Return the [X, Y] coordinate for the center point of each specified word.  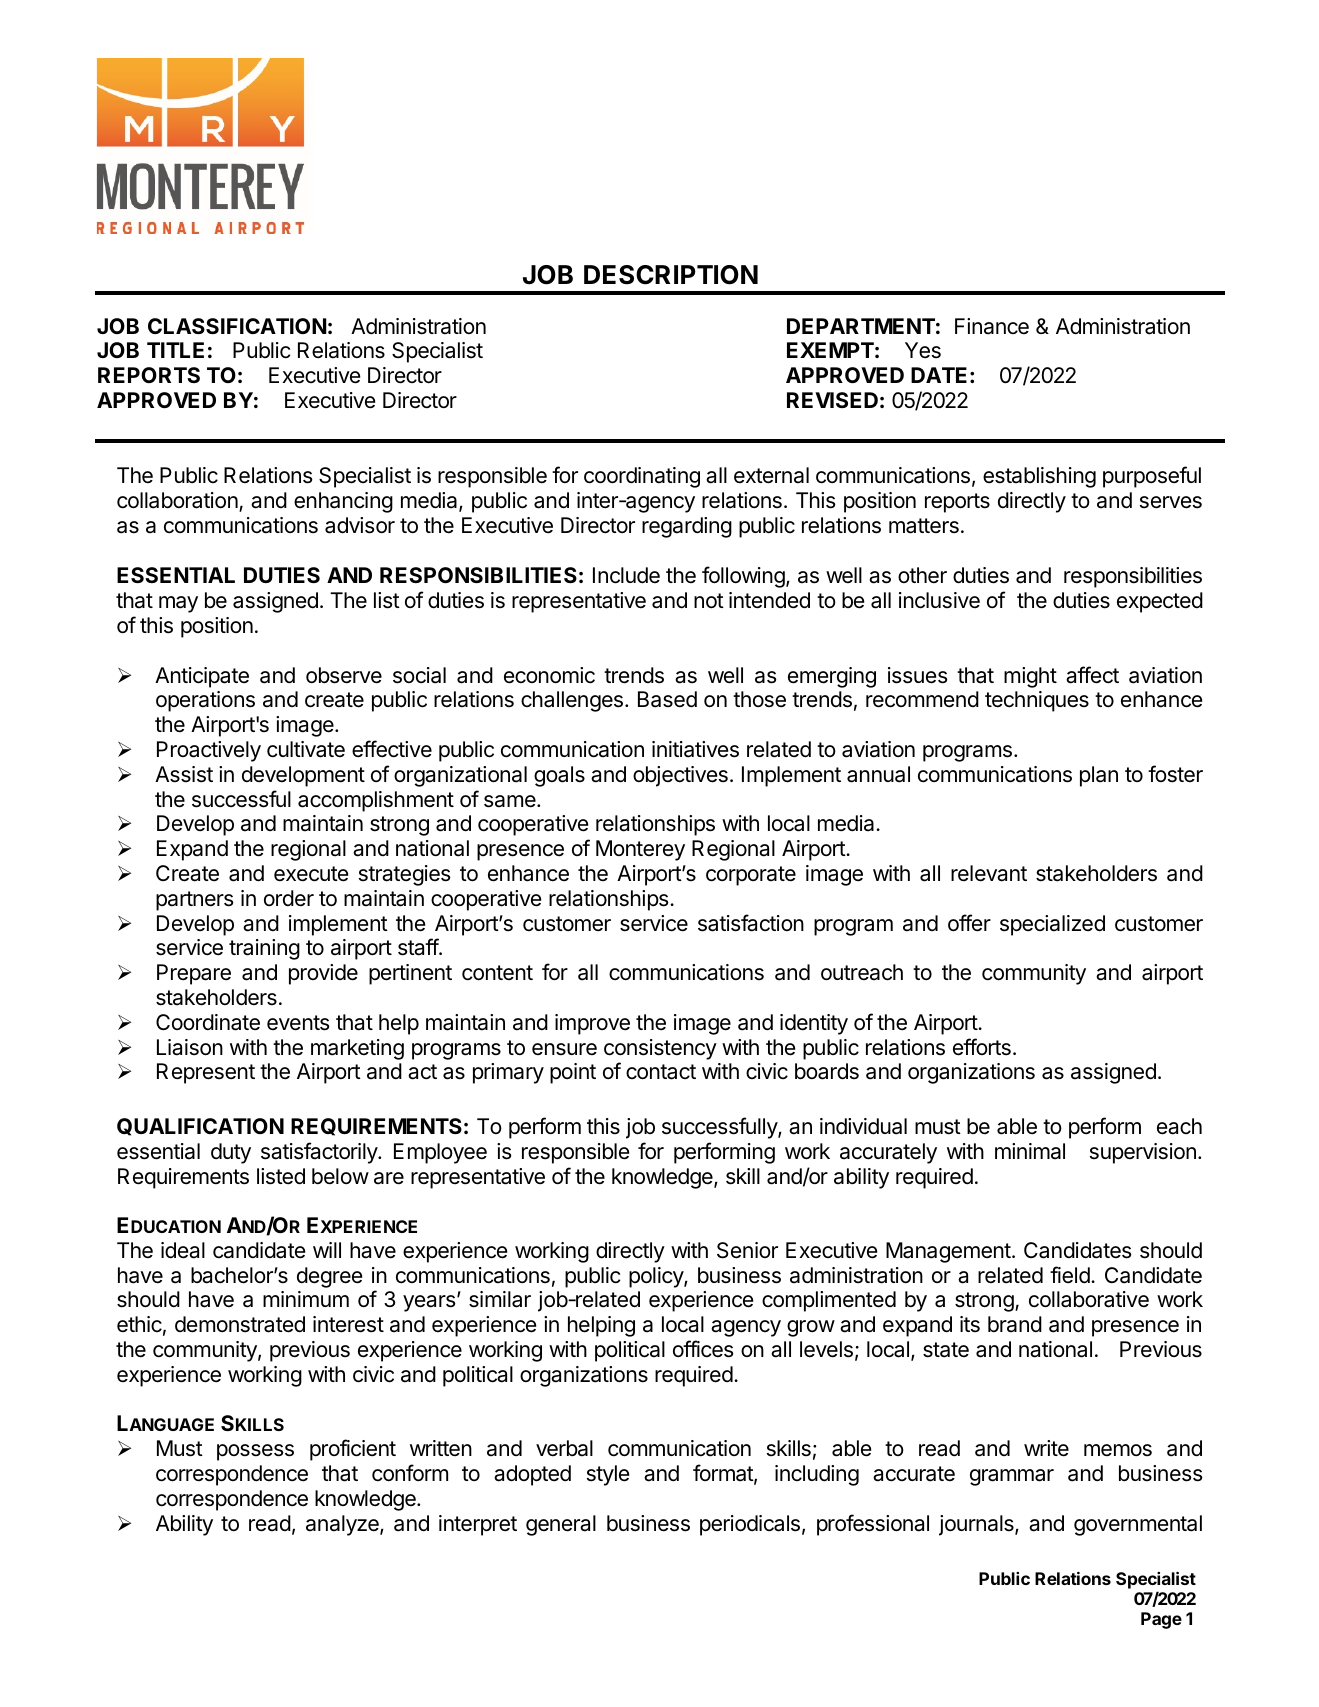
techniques [1037, 701]
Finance [992, 326]
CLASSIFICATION [237, 326]
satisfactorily [320, 1153]
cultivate [306, 749]
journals [977, 1525]
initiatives [695, 749]
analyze [343, 1525]
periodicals [750, 1525]
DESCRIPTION [671, 275]
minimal [1030, 1151]
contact [661, 1072]
